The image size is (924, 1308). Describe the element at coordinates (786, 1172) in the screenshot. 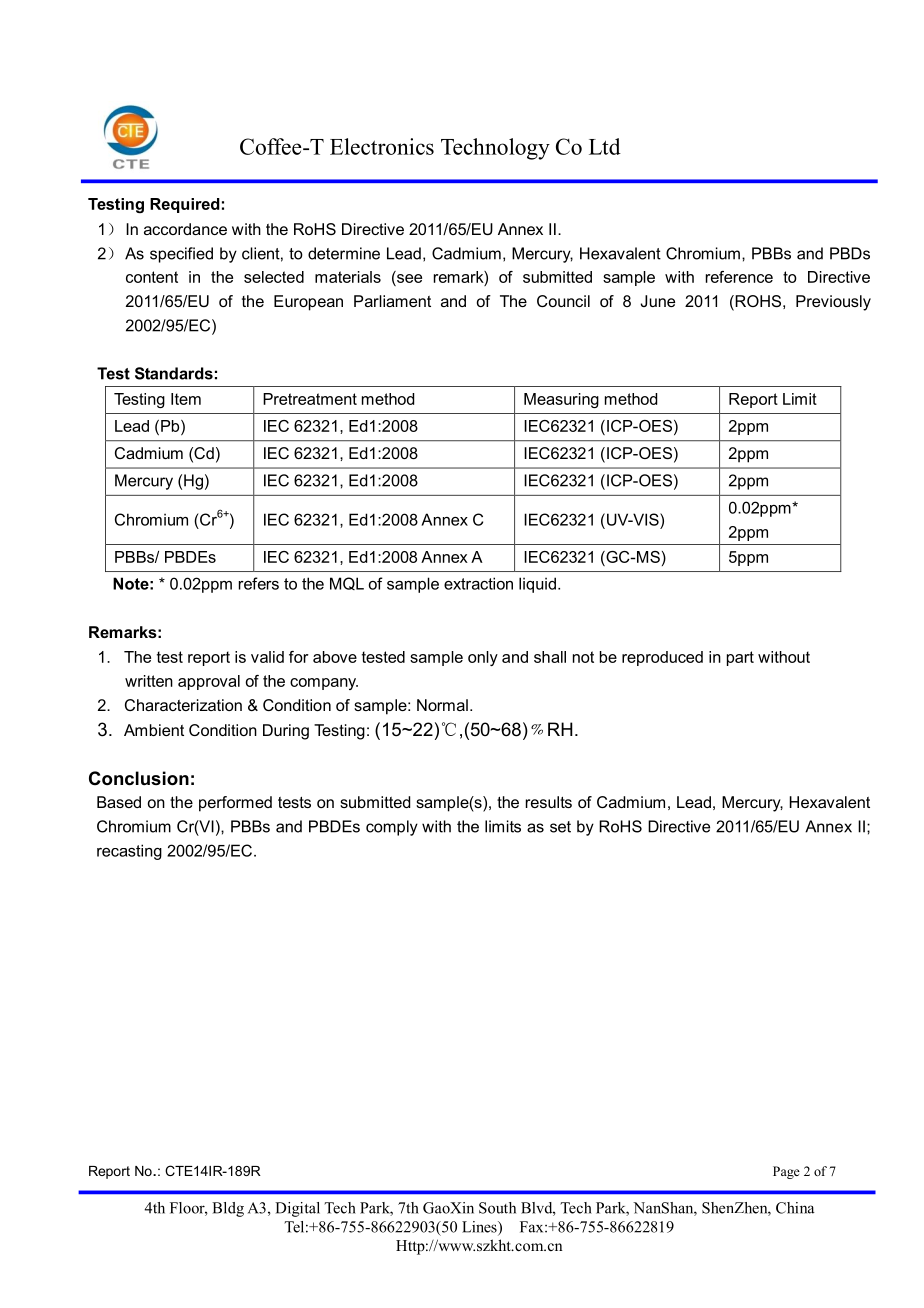

I see `Page` at that location.
